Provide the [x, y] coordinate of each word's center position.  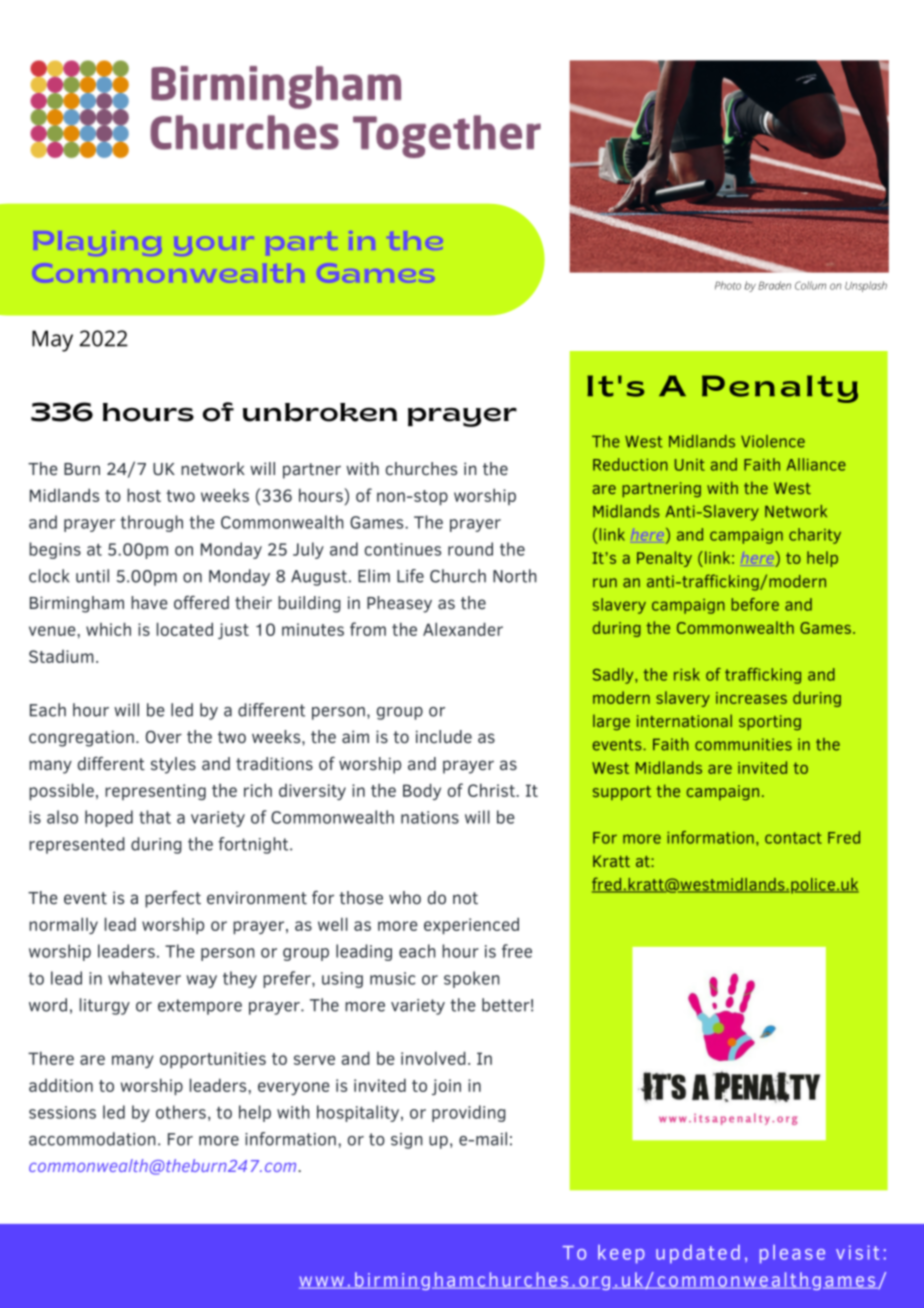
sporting [770, 722]
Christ [492, 790]
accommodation [92, 1139]
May [52, 341]
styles [173, 765]
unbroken [320, 412]
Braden [774, 285]
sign [407, 1141]
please [792, 1254]
